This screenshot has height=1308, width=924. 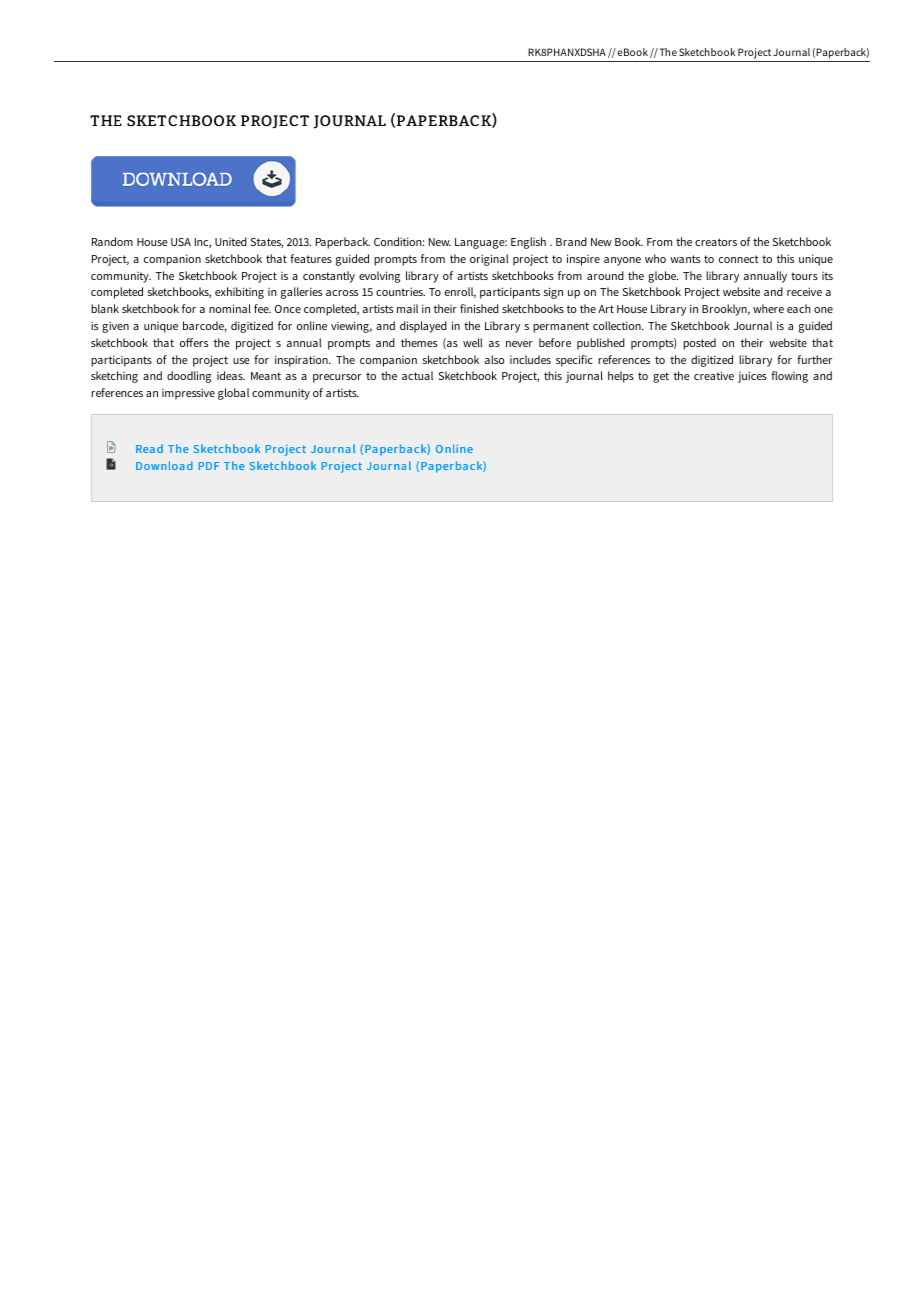 I want to click on creators, so click(x=716, y=242).
